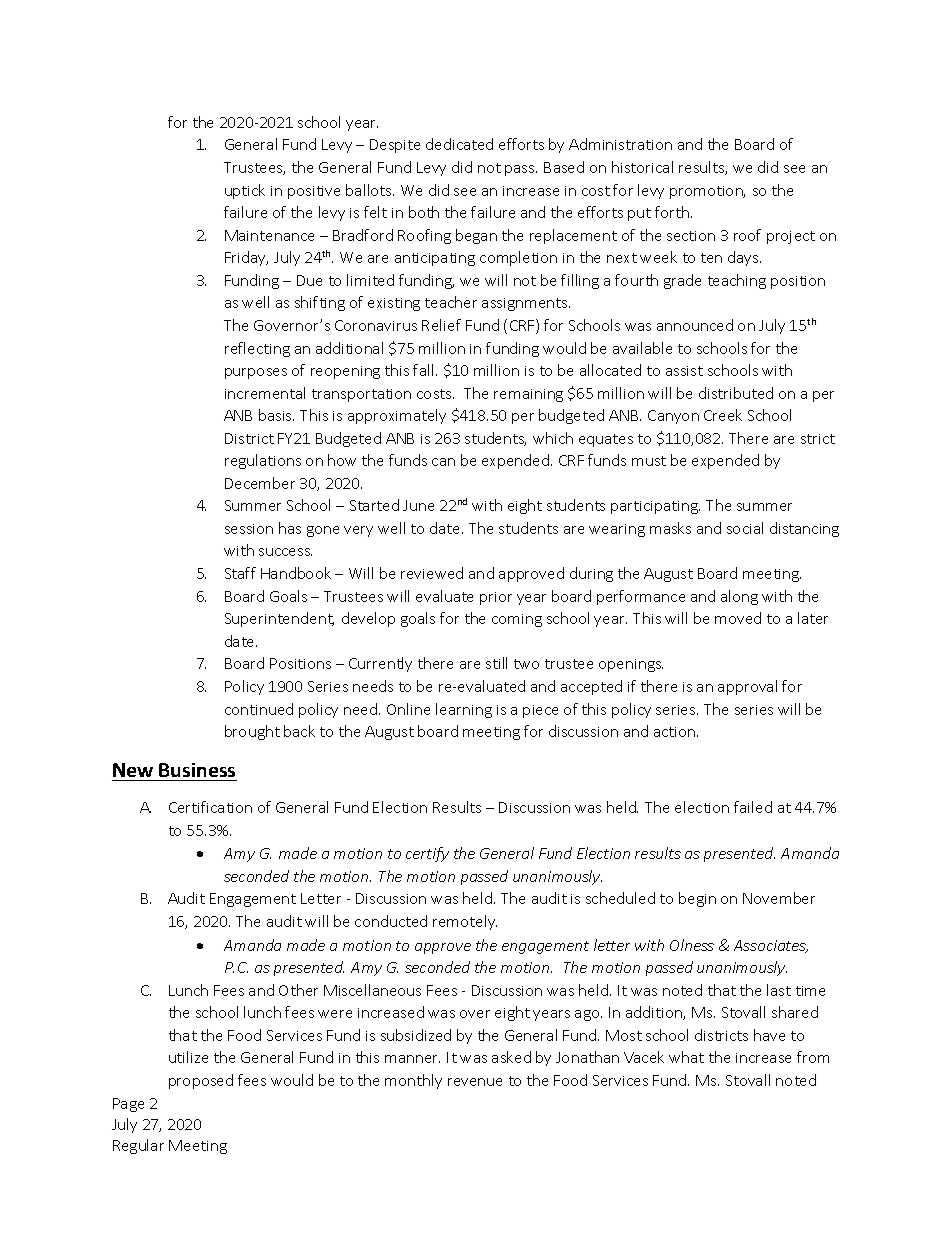 This screenshot has height=1233, width=952. Describe the element at coordinates (279, 619) in the screenshot. I see `Superintendent` at that location.
